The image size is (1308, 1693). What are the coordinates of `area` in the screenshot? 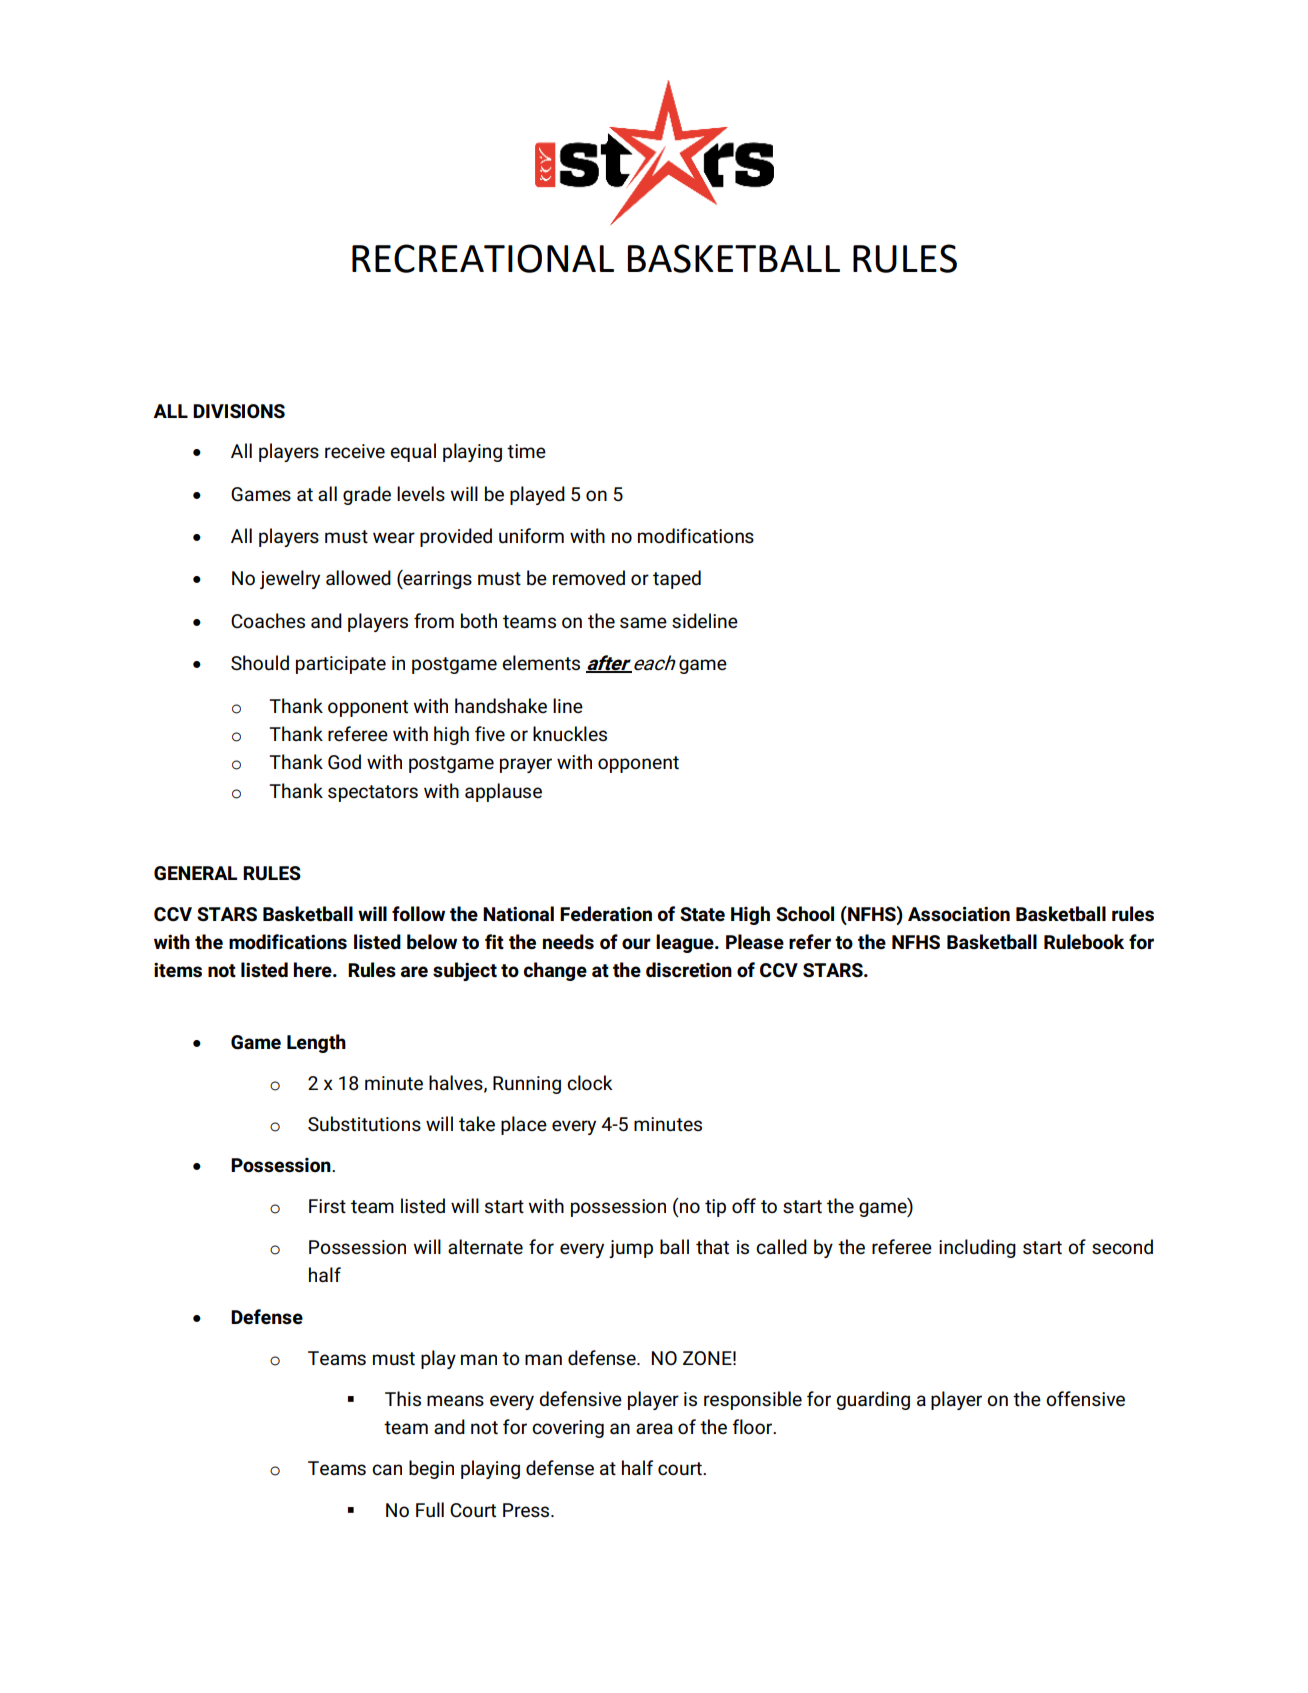 It's located at (654, 1429).
